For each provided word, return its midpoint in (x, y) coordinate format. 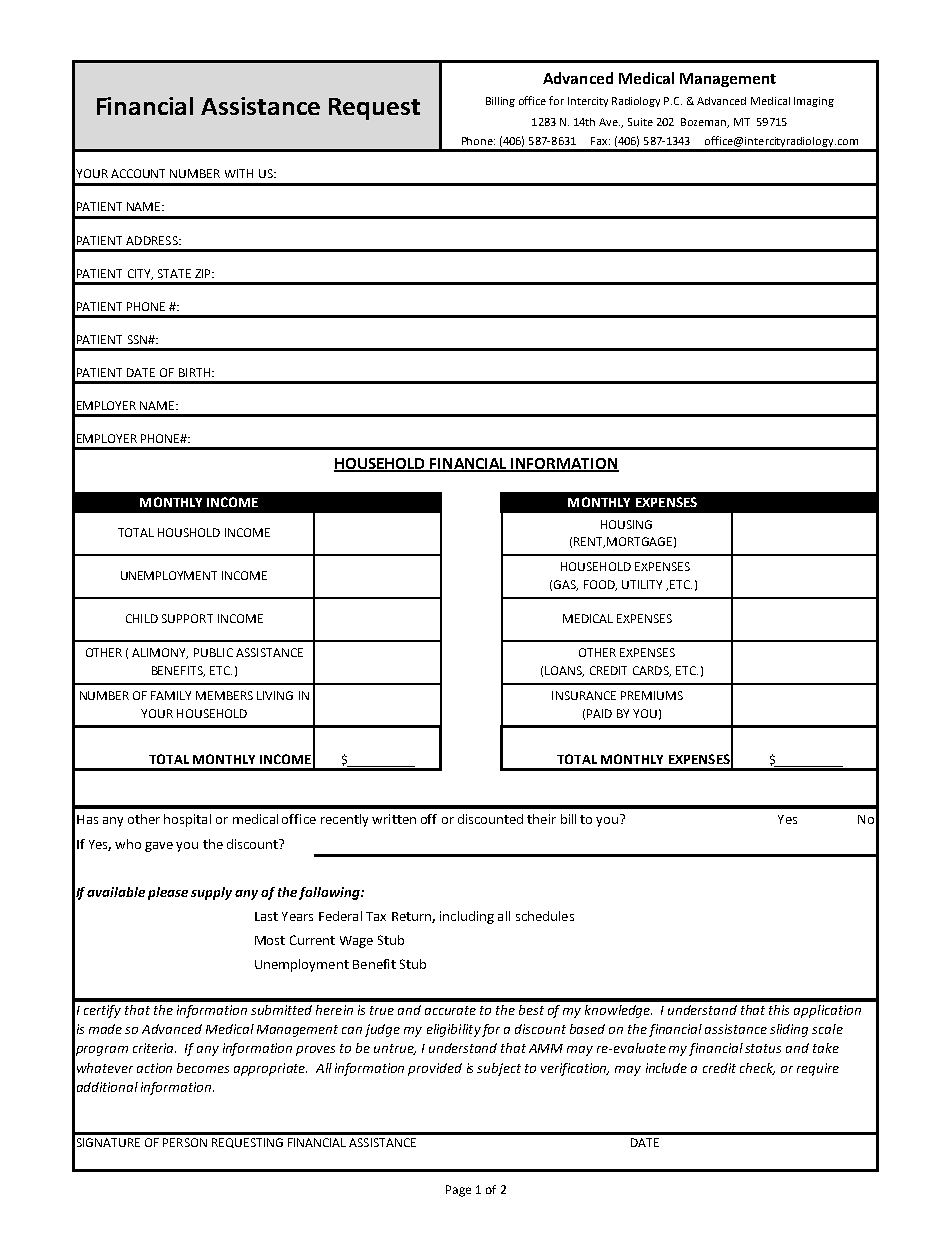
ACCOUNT (138, 173)
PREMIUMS (652, 695)
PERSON (185, 1142)
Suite (640, 122)
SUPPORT (187, 618)
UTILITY (642, 584)
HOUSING (626, 524)
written (394, 819)
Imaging (814, 102)
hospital (187, 820)
